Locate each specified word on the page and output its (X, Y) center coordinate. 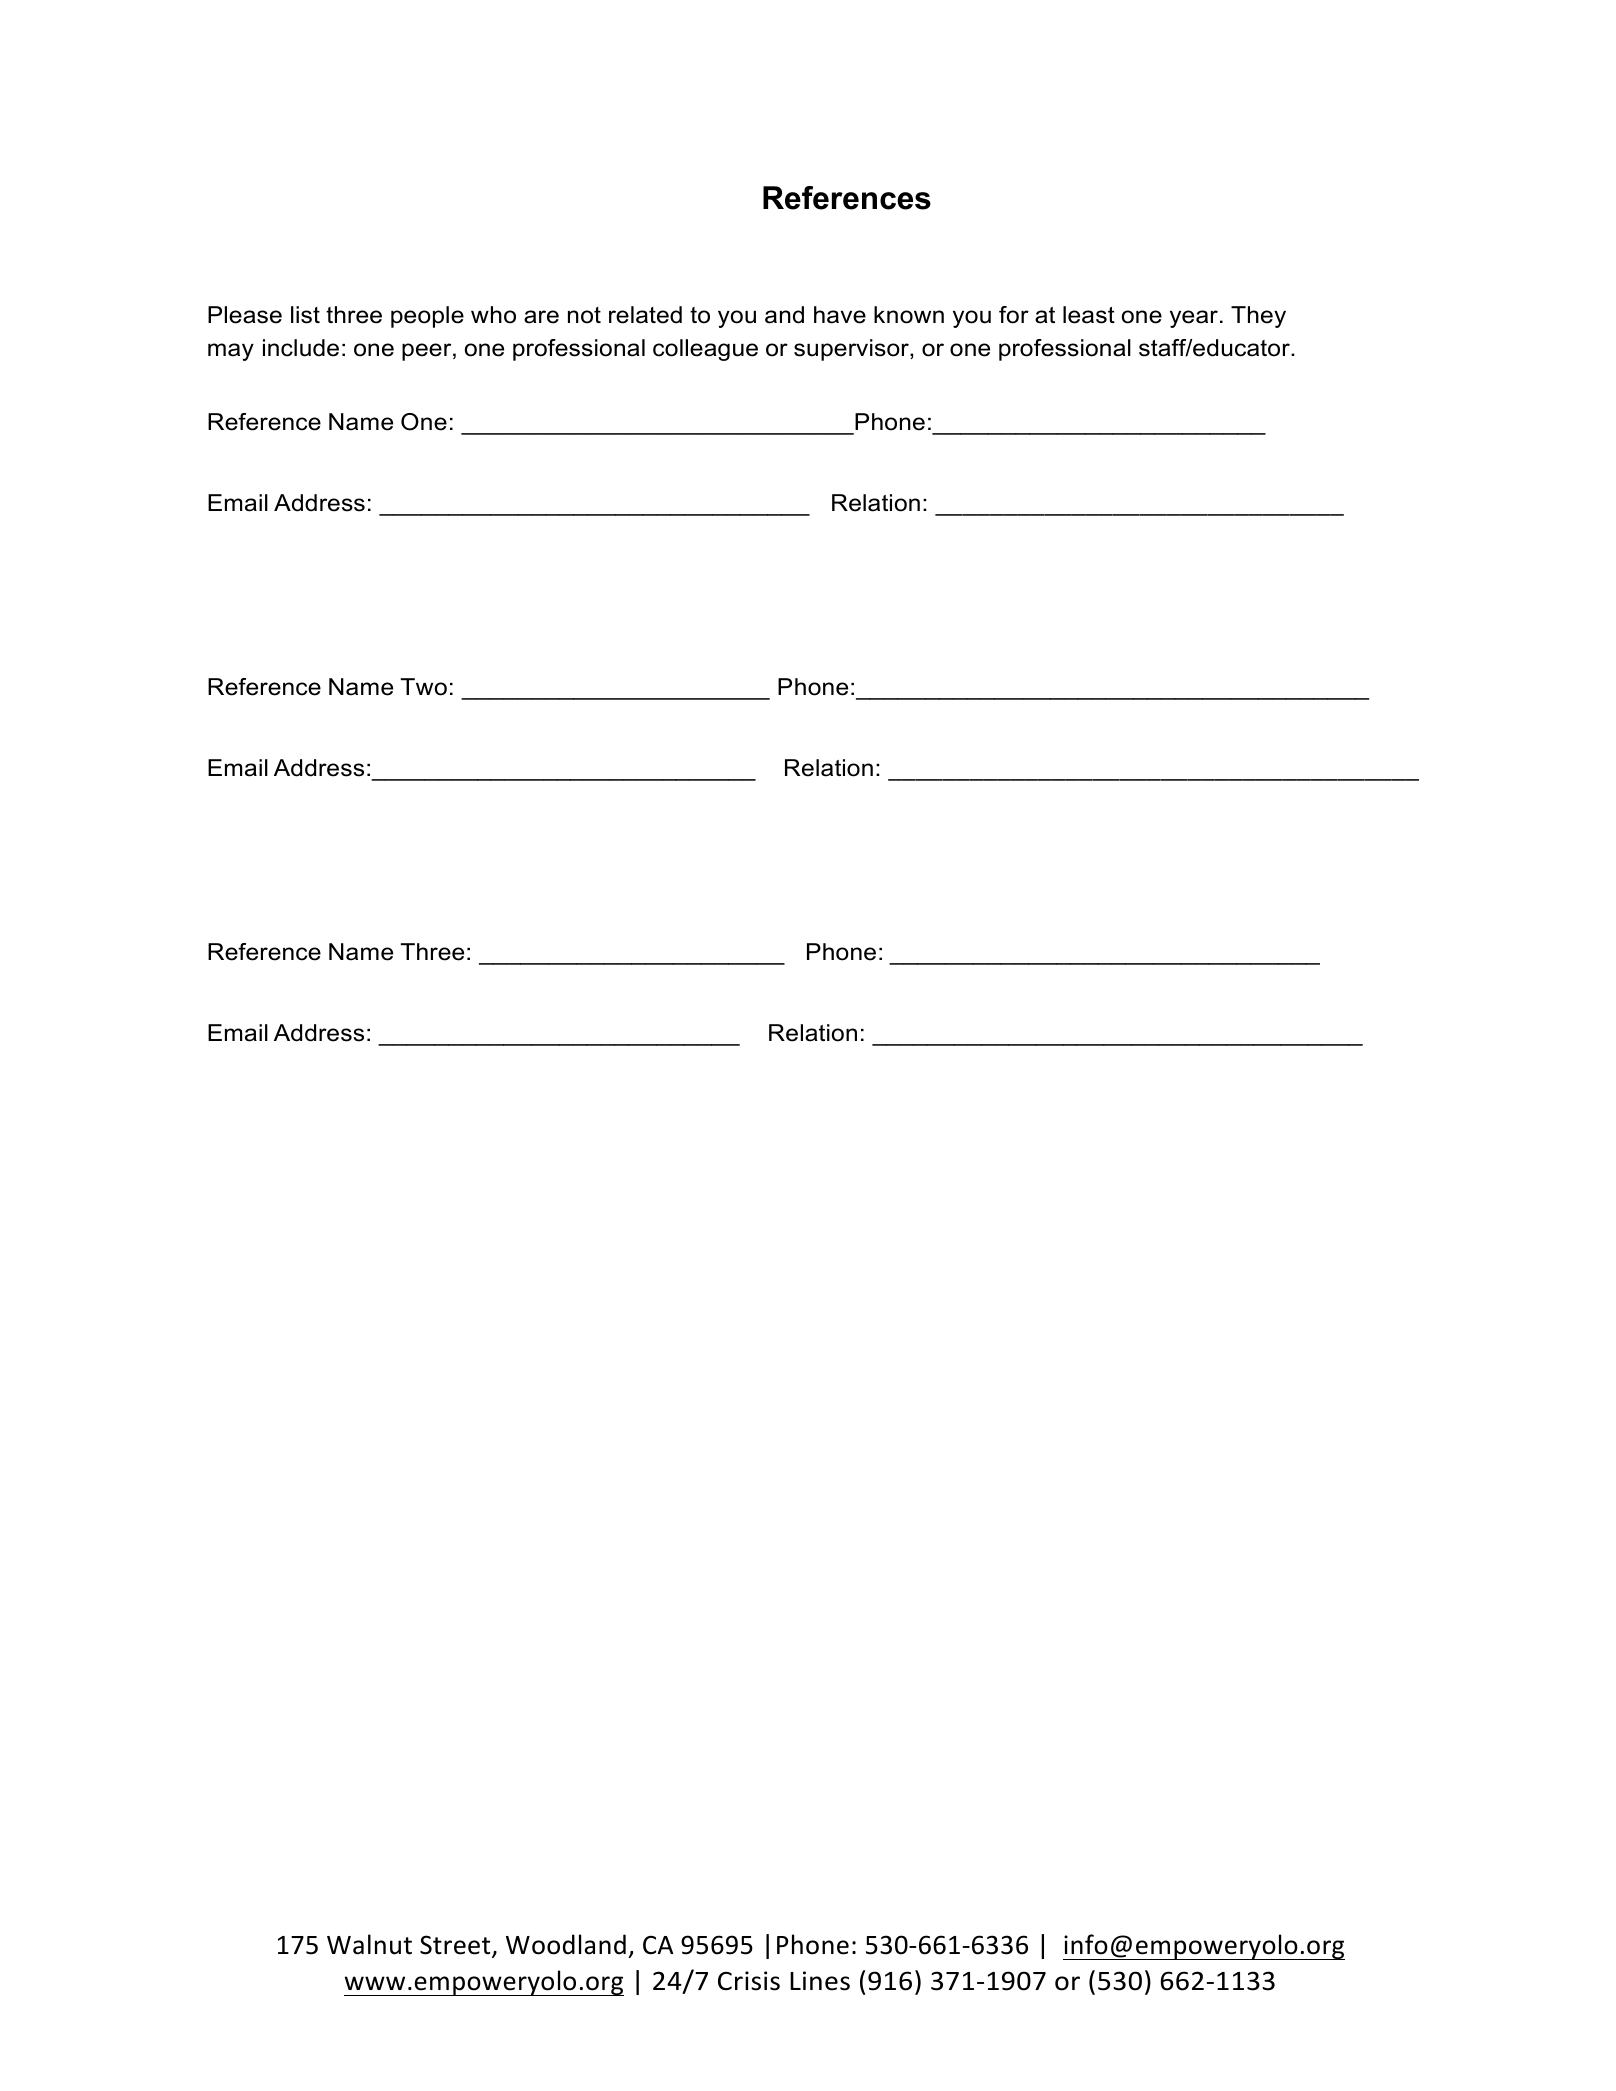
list (305, 315)
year (1194, 319)
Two (424, 687)
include (301, 348)
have (840, 315)
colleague (705, 350)
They (1258, 317)
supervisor (852, 350)
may (231, 352)
